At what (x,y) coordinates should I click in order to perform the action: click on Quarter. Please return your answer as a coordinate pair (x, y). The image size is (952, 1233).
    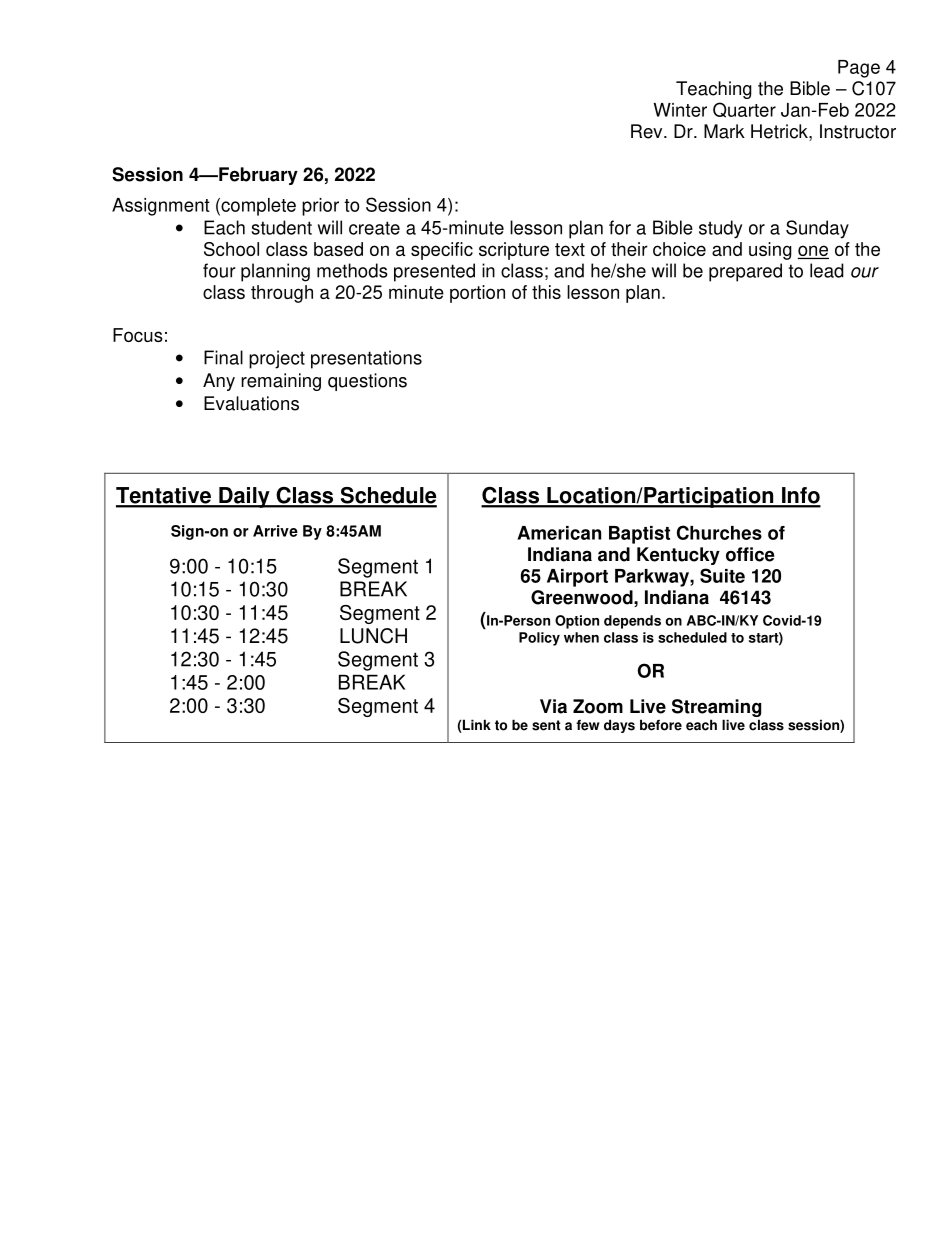
    Looking at the image, I should click on (744, 110).
